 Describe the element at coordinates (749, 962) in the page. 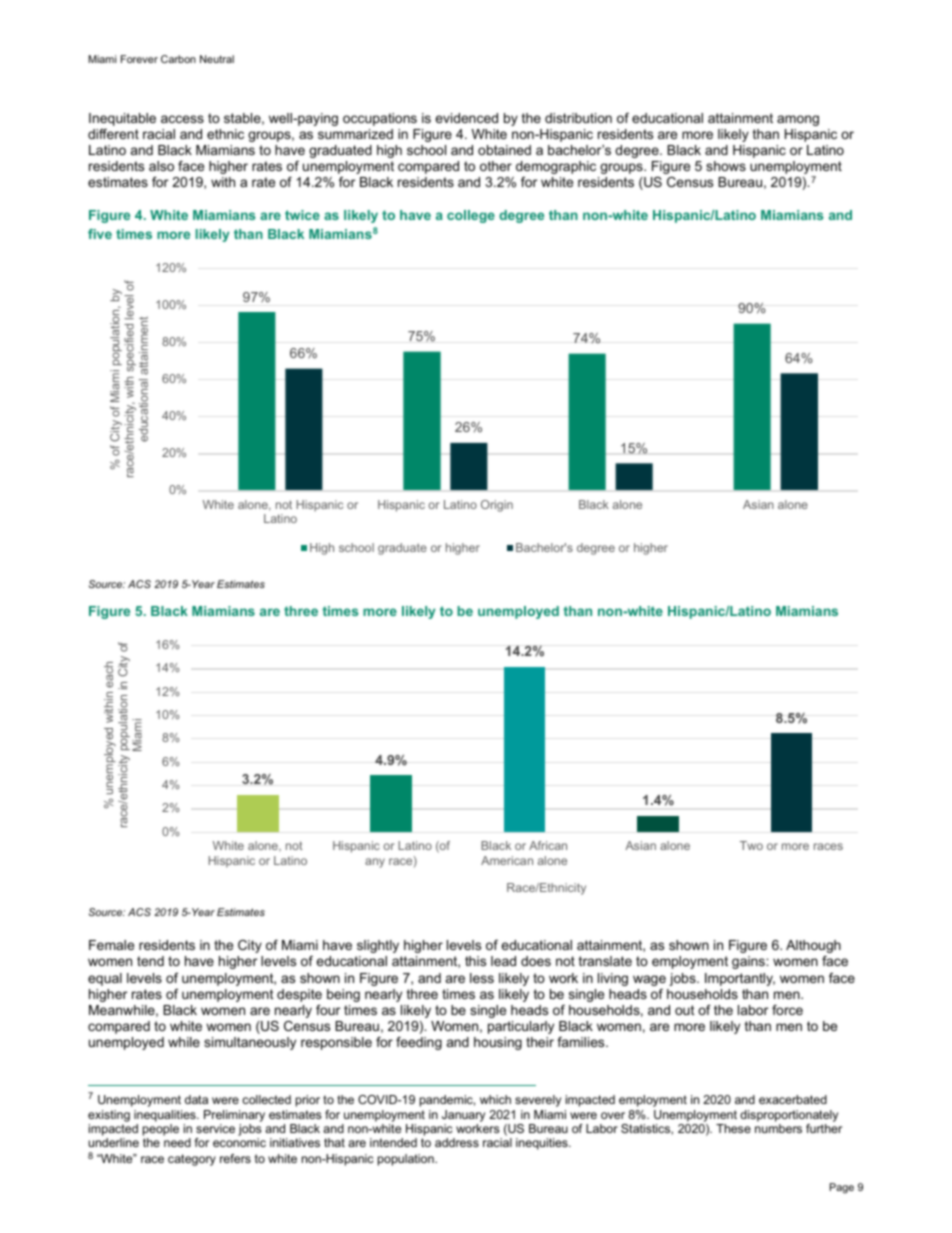

I see `gains` at that location.
